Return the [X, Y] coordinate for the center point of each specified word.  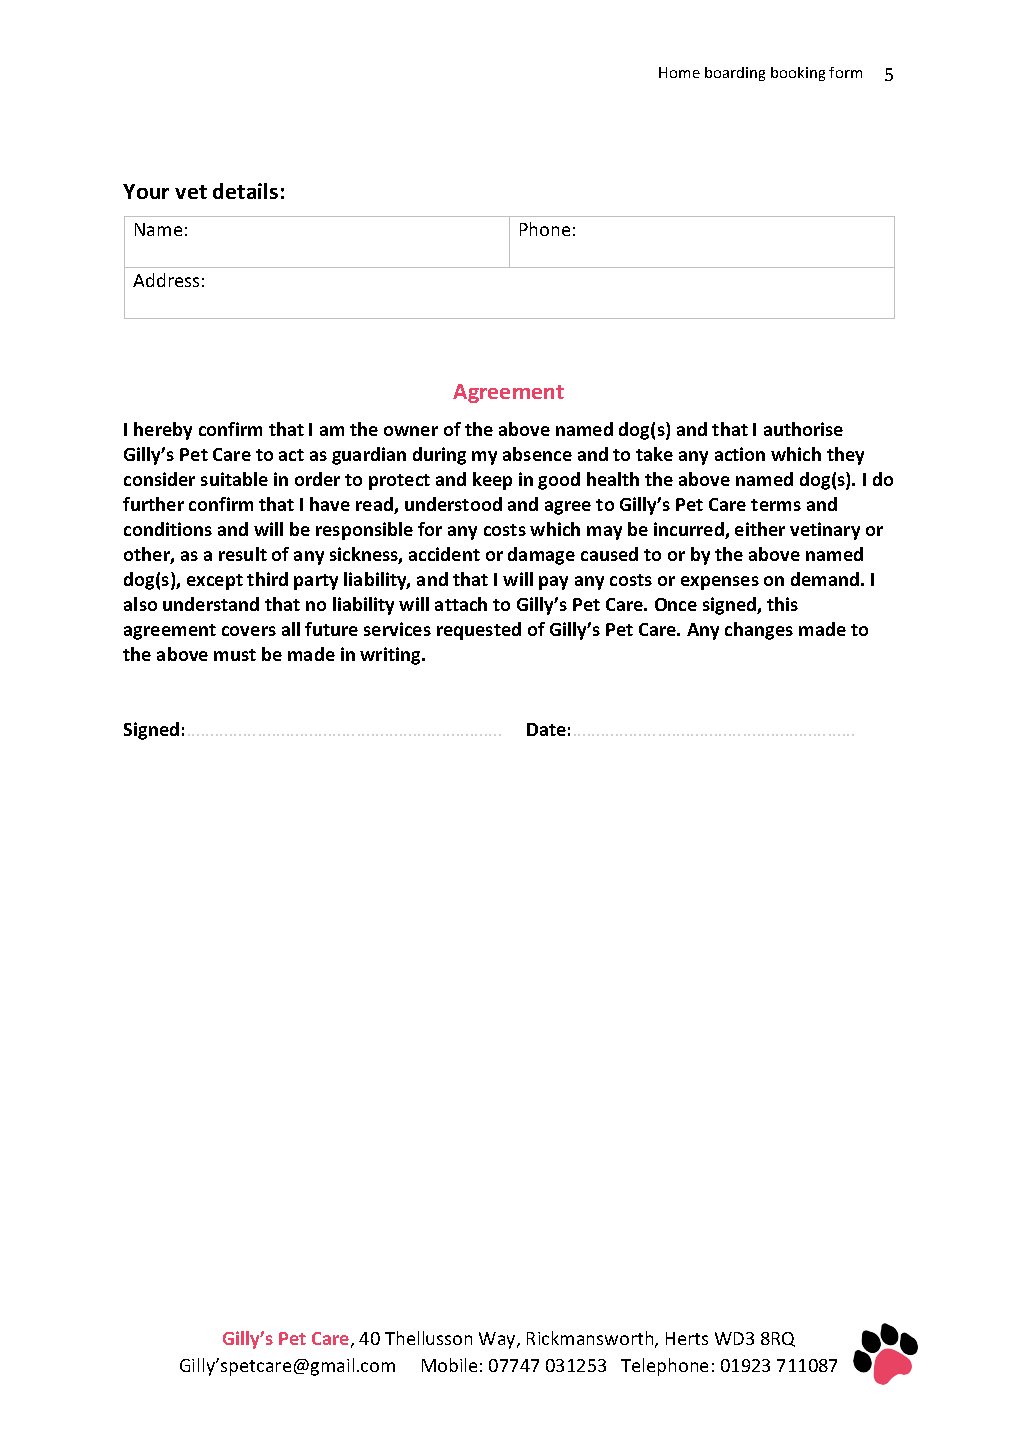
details [245, 191]
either [760, 529]
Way [498, 1340]
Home [679, 72]
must [235, 655]
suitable [234, 479]
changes [759, 631]
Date [546, 729]
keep [492, 481]
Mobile [449, 1365]
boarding [735, 74]
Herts [687, 1338]
